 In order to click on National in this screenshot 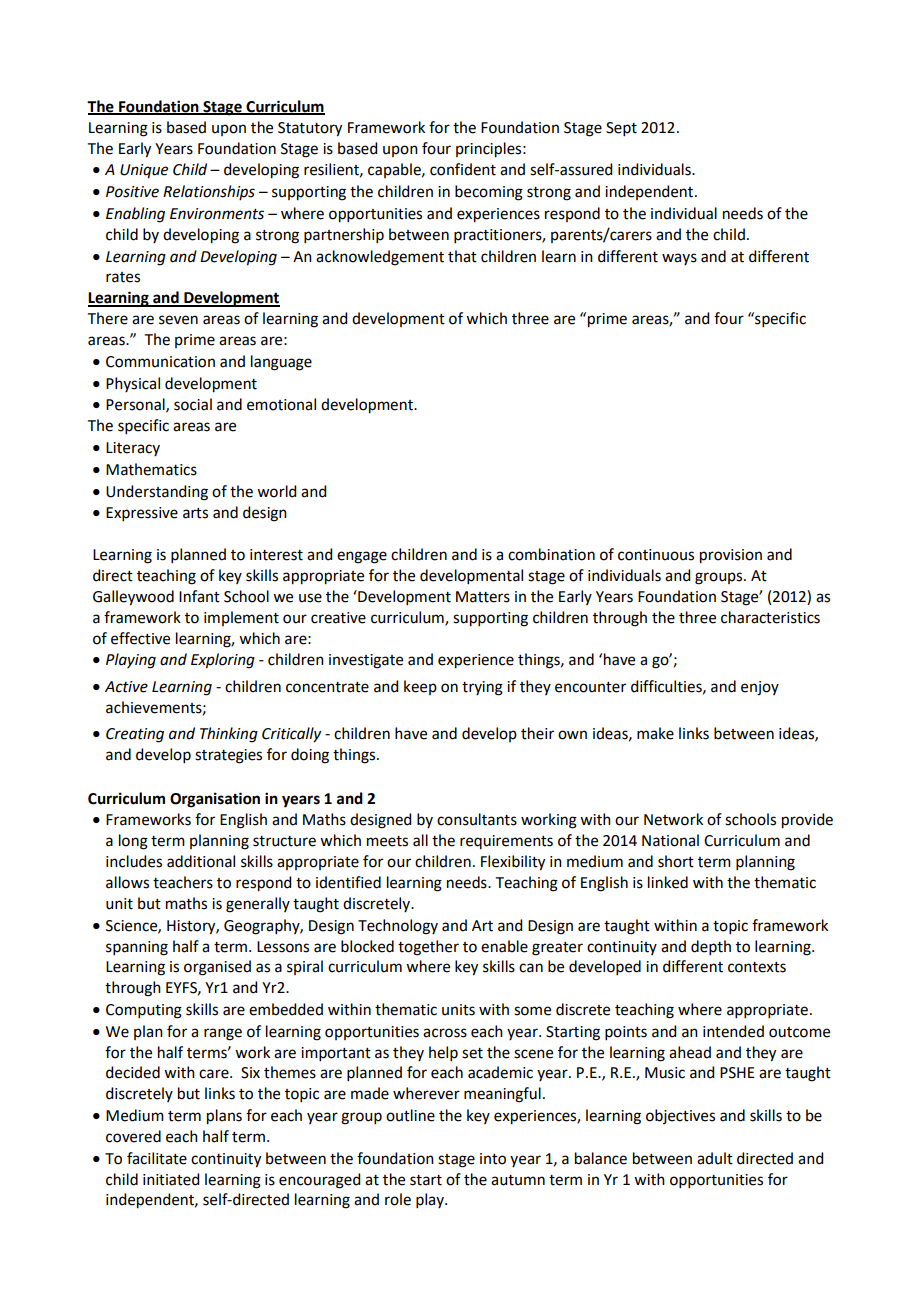, I will do `click(670, 840)`.
